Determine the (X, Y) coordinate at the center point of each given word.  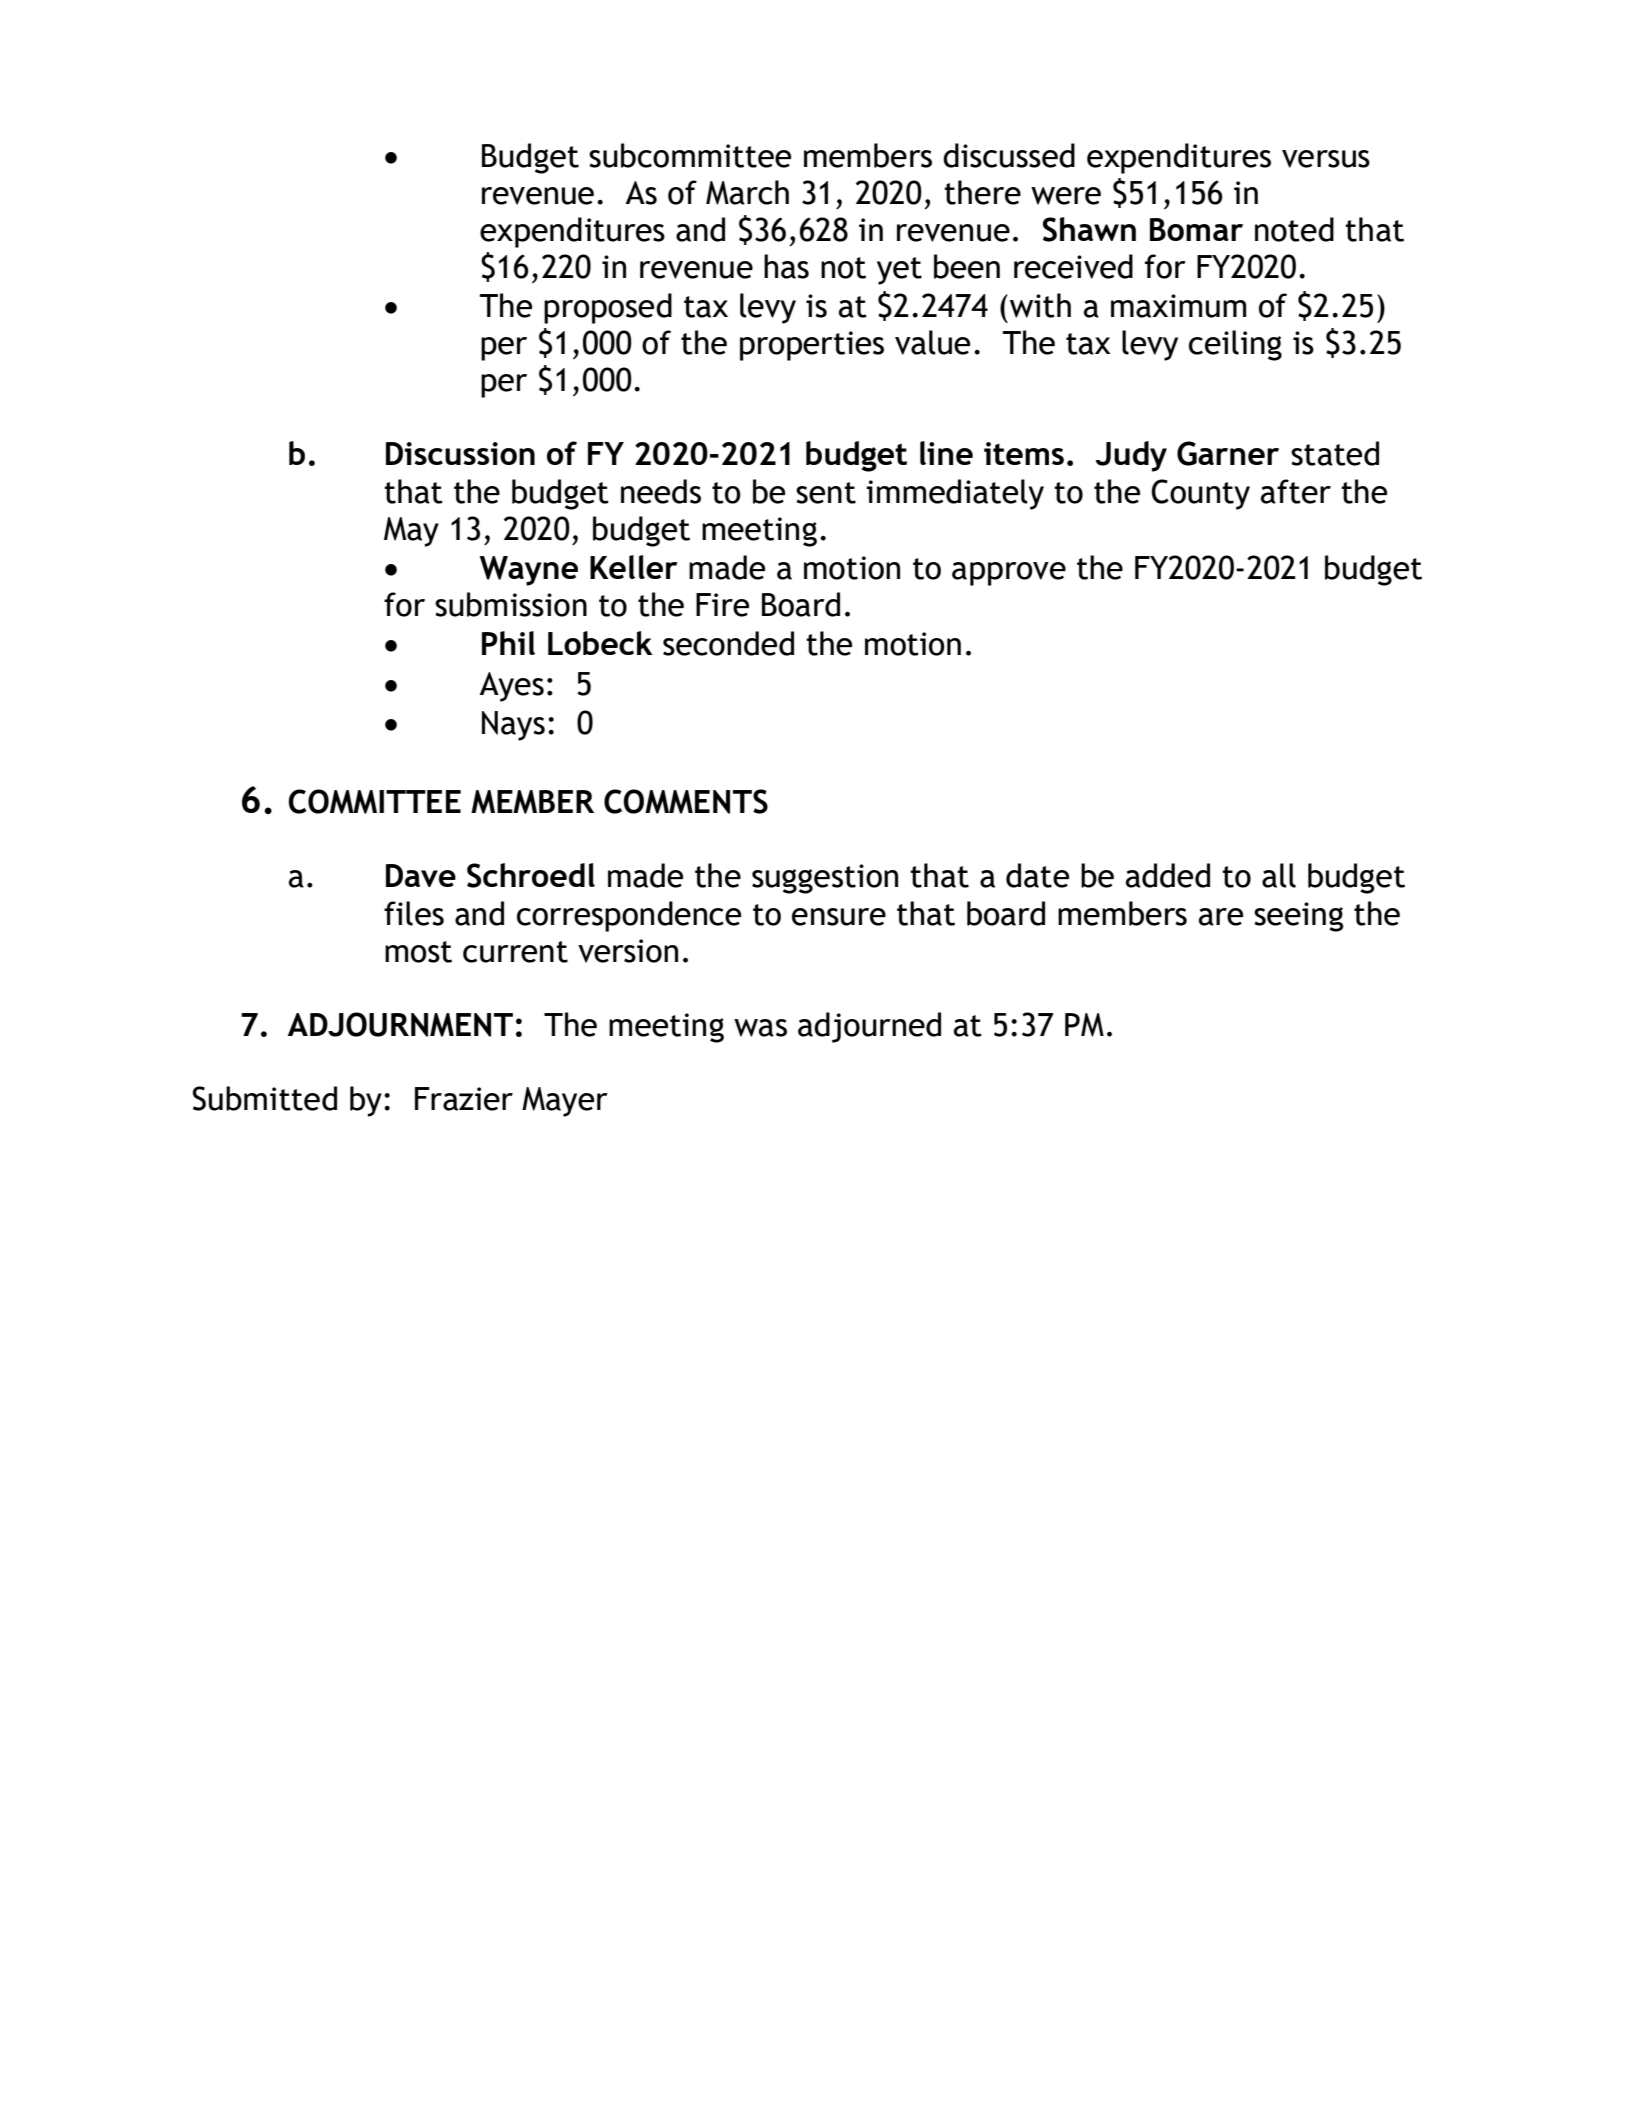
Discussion (460, 453)
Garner (1228, 453)
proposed (608, 308)
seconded (728, 643)
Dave (421, 875)
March (747, 192)
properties (812, 346)
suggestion (825, 879)
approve (1009, 574)
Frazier (464, 1099)
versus (1326, 159)
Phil (508, 643)
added (1167, 875)
